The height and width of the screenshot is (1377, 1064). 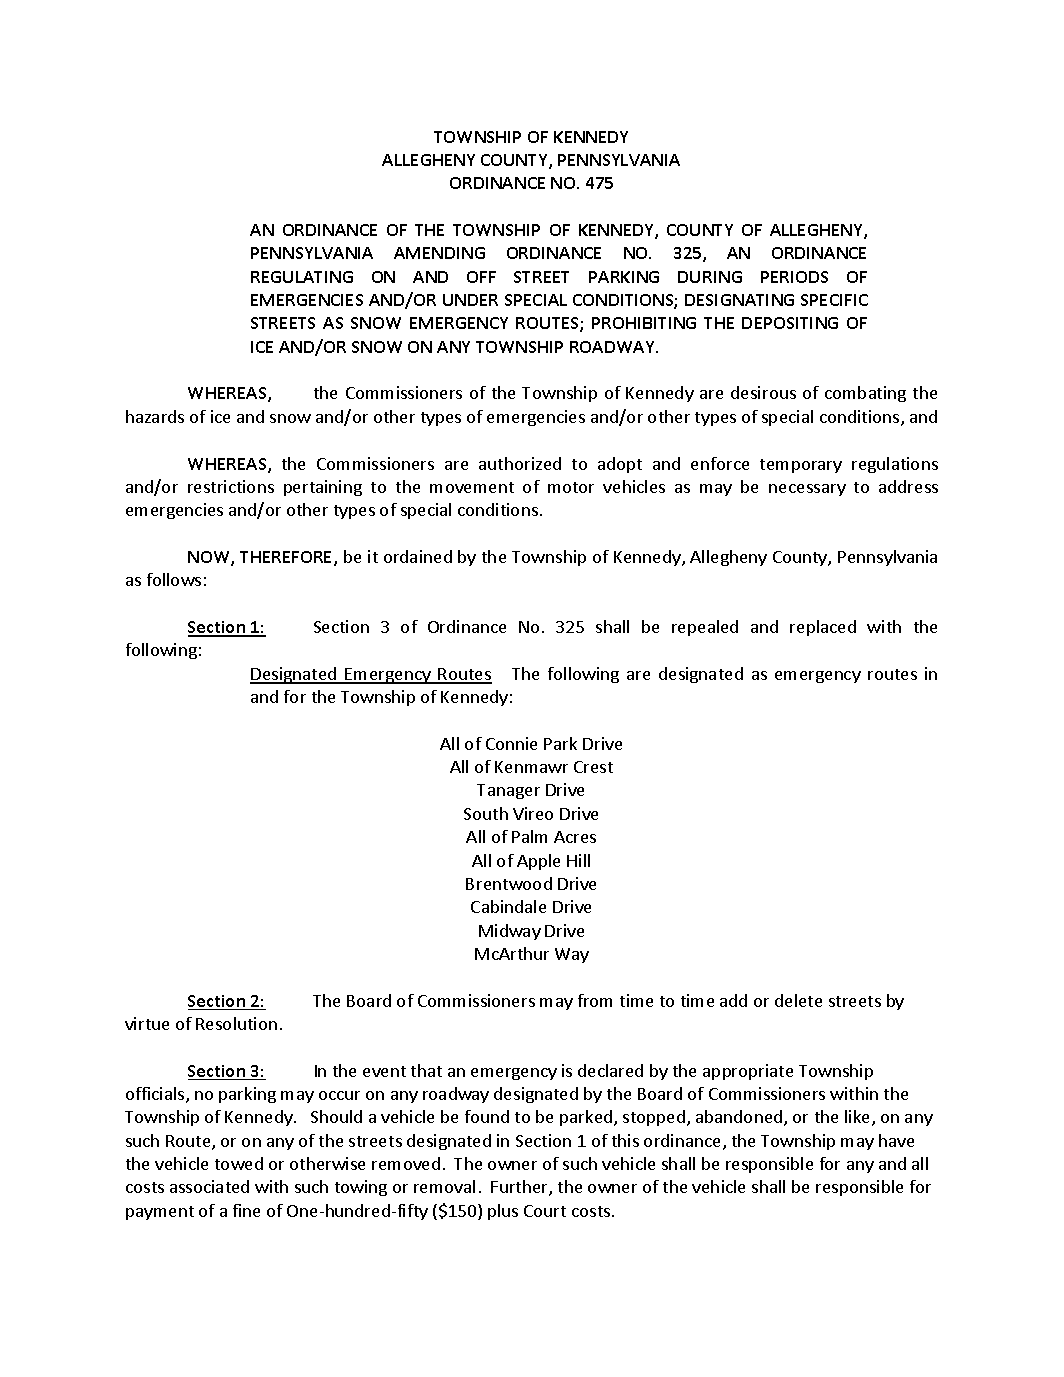 I want to click on replaced, so click(x=823, y=628).
